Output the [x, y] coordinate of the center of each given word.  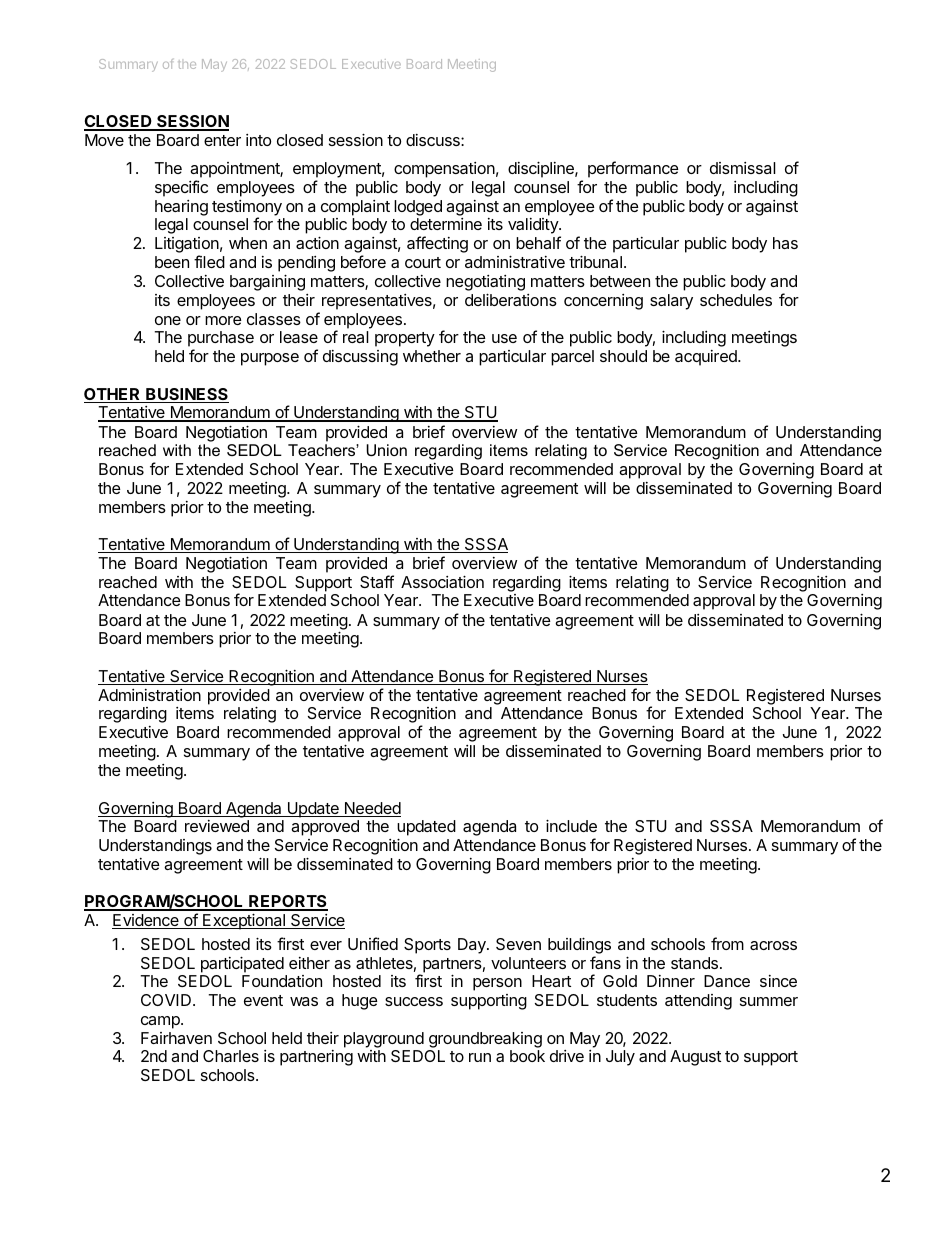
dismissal [743, 168]
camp [161, 1022]
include [571, 825]
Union [386, 450]
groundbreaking [485, 1040]
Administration [149, 695]
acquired [707, 358]
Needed [371, 809]
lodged [418, 208]
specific [181, 188]
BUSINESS [186, 395]
